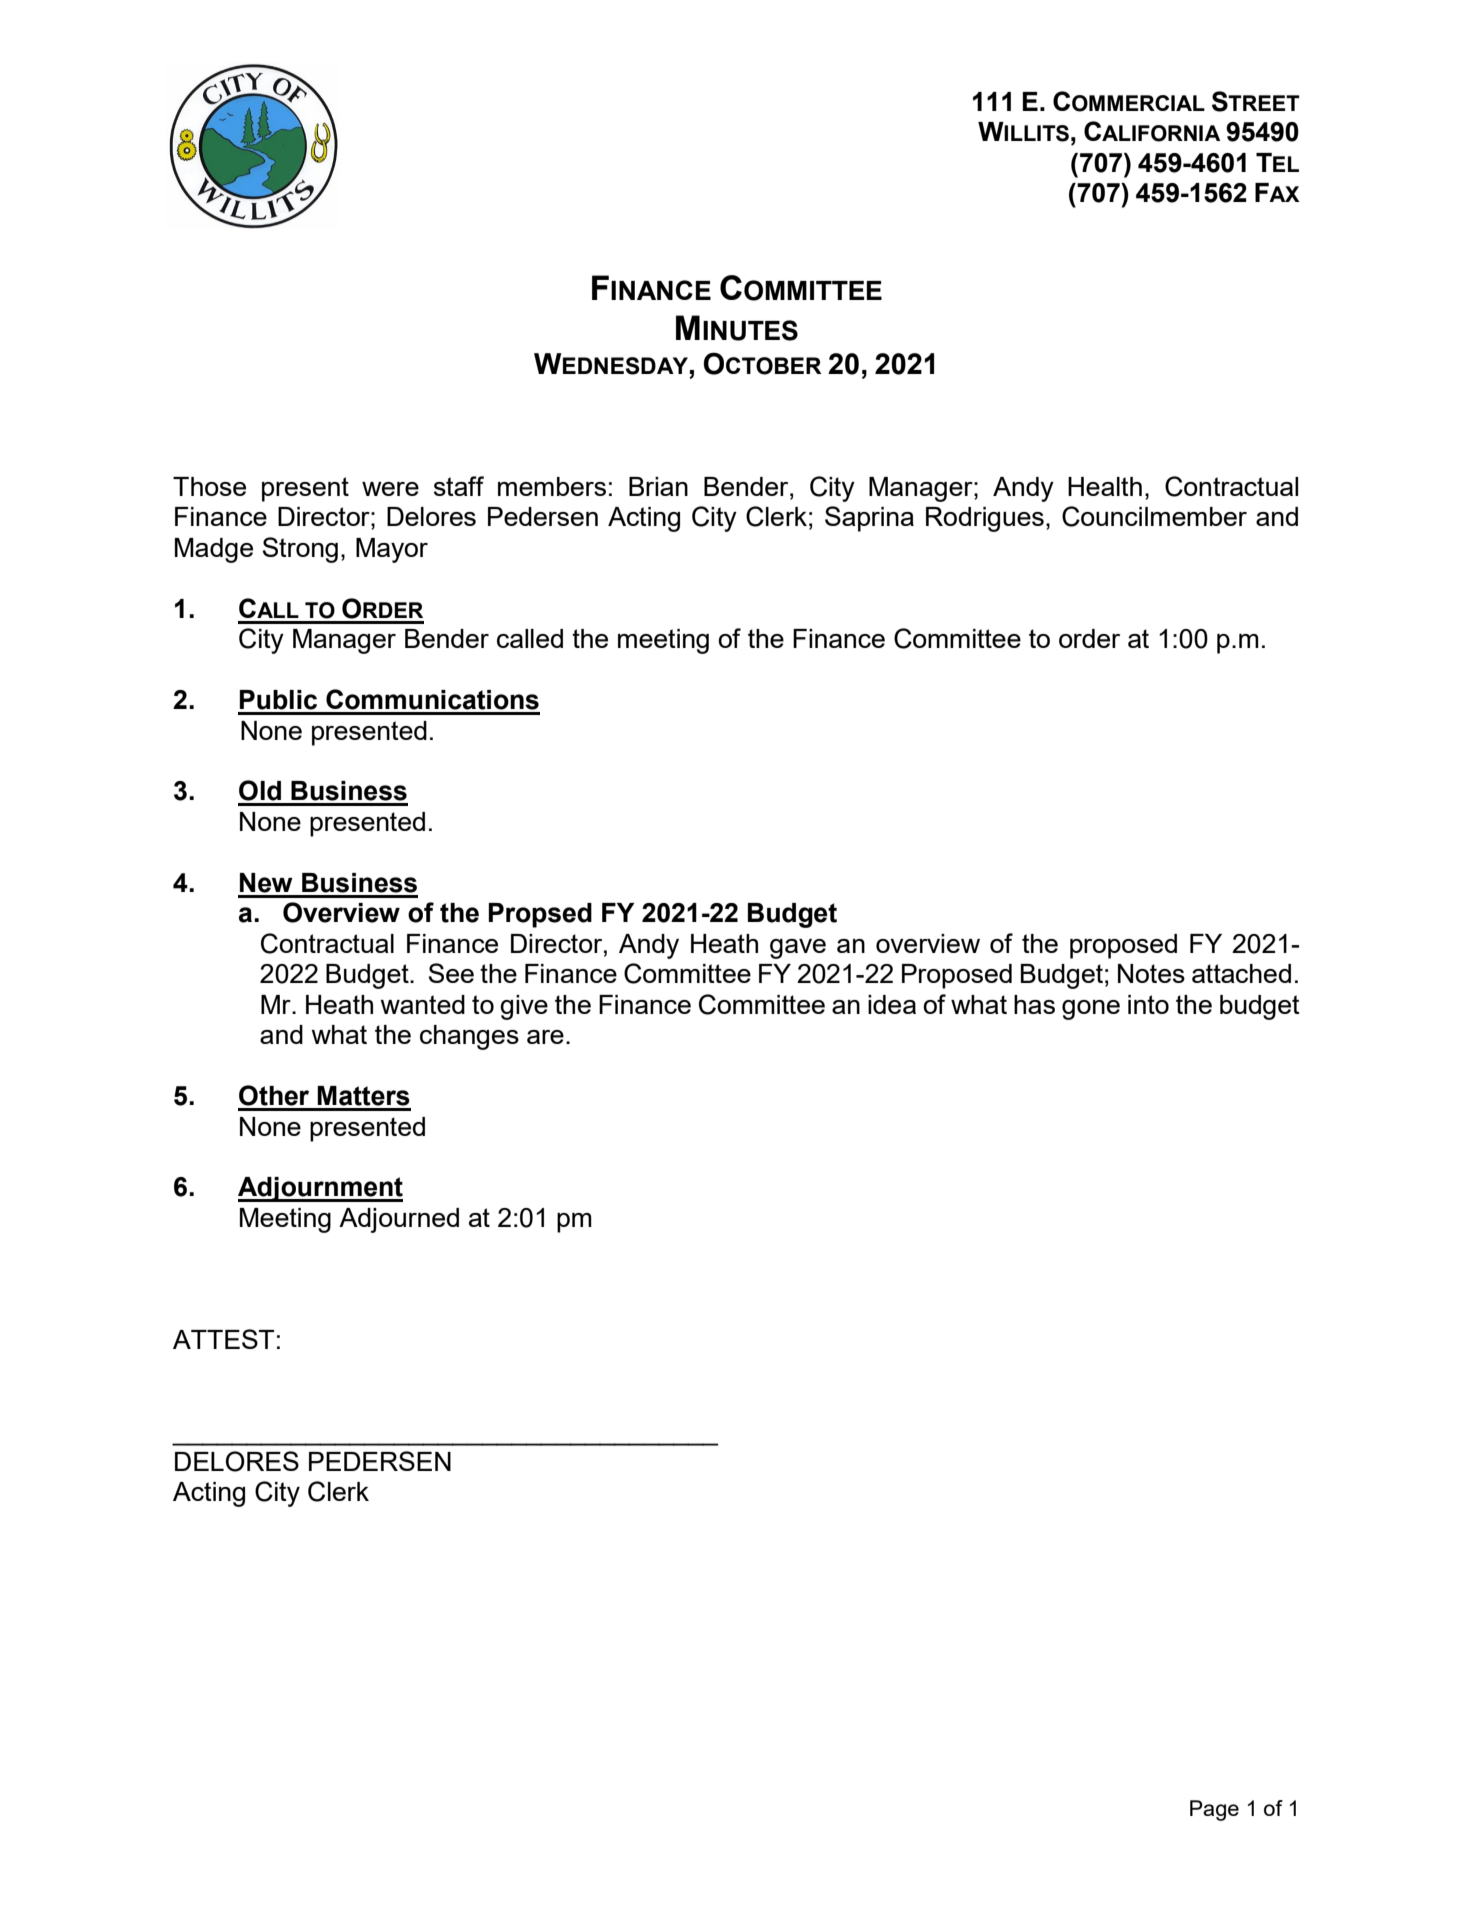  What do you see at coordinates (1091, 1010) in the screenshot?
I see `gone` at bounding box center [1091, 1010].
